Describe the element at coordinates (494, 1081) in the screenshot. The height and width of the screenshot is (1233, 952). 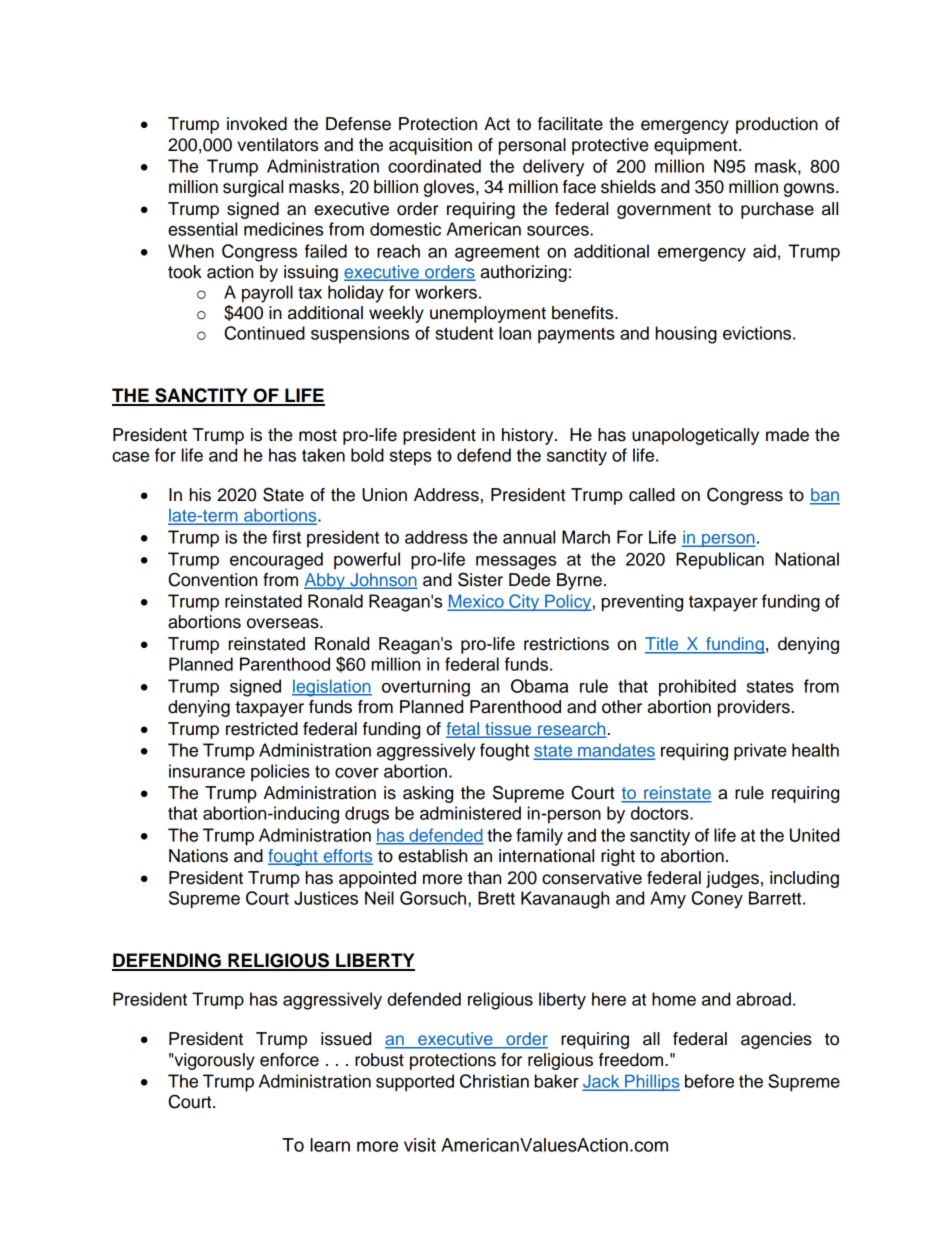
I see `Christian` at that location.
